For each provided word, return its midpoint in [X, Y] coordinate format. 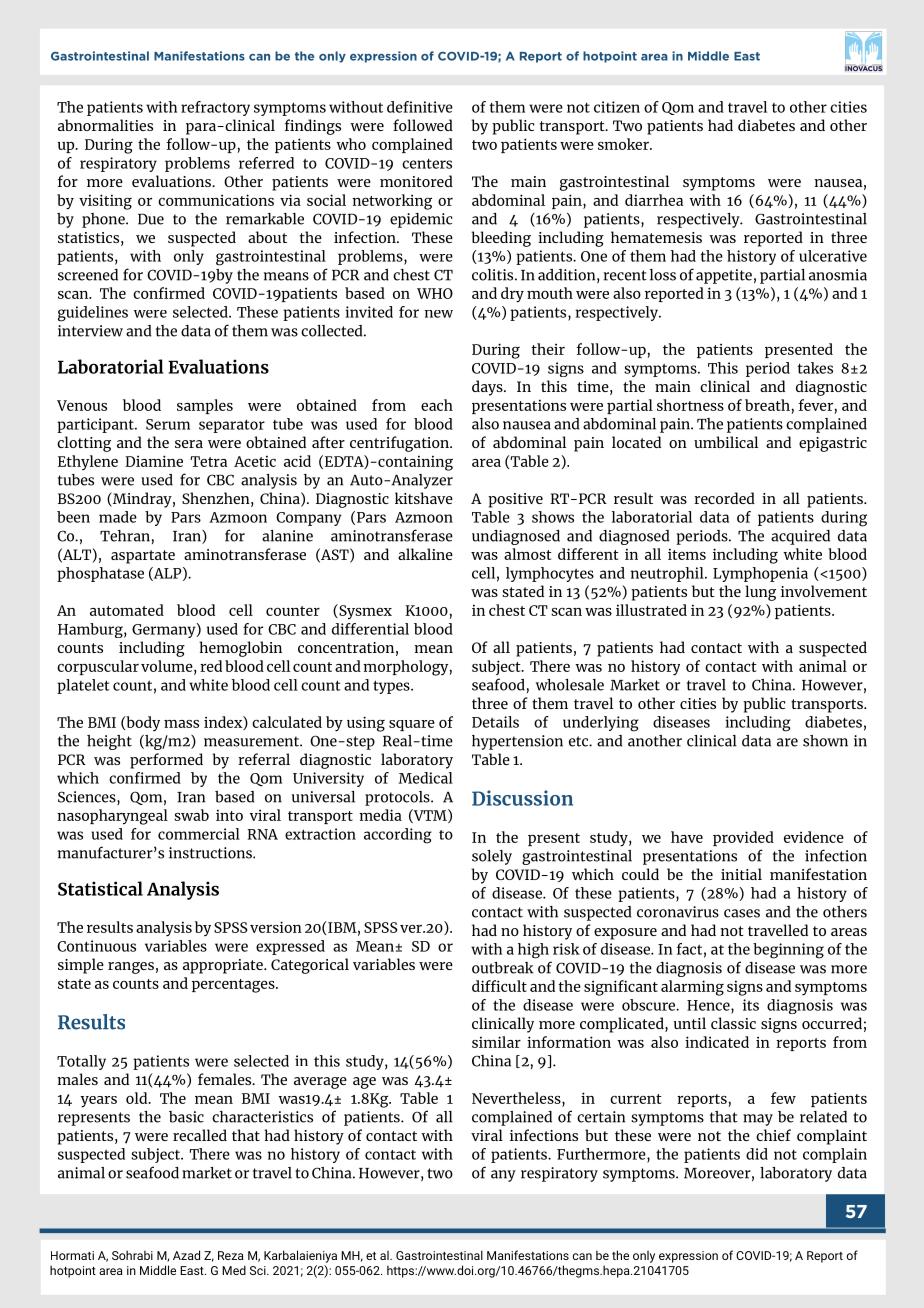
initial [741, 874]
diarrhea [654, 200]
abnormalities [105, 125]
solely [492, 857]
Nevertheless [517, 1098]
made [118, 517]
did [757, 1154]
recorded [724, 498]
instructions [211, 853]
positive [515, 500]
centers [427, 163]
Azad [186, 1255]
